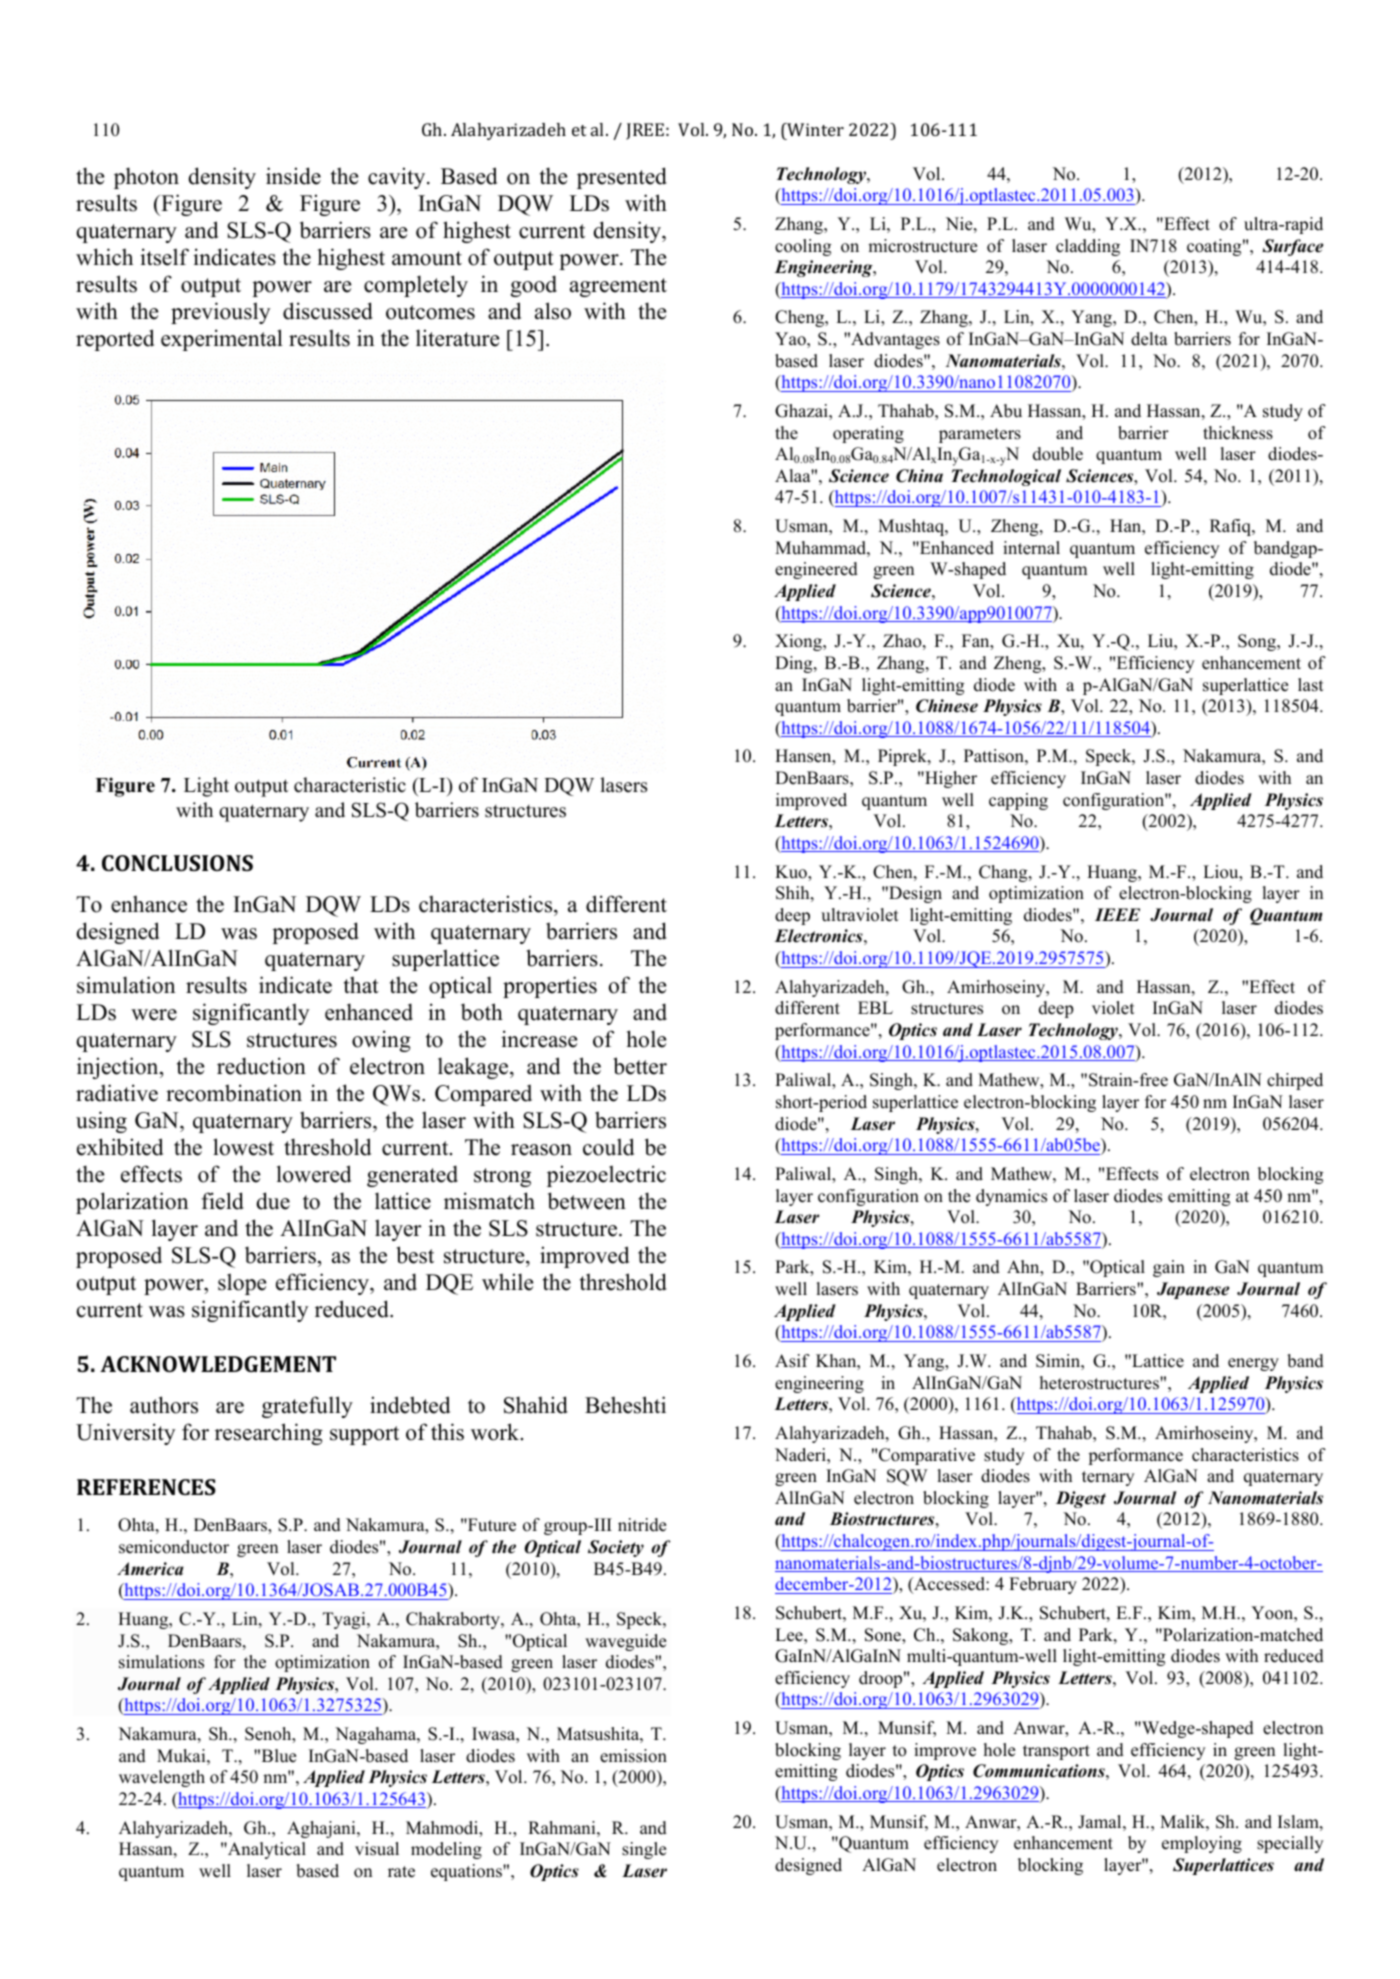 This screenshot has height=1979, width=1400. What do you see at coordinates (242, 1284) in the screenshot?
I see `slope` at bounding box center [242, 1284].
